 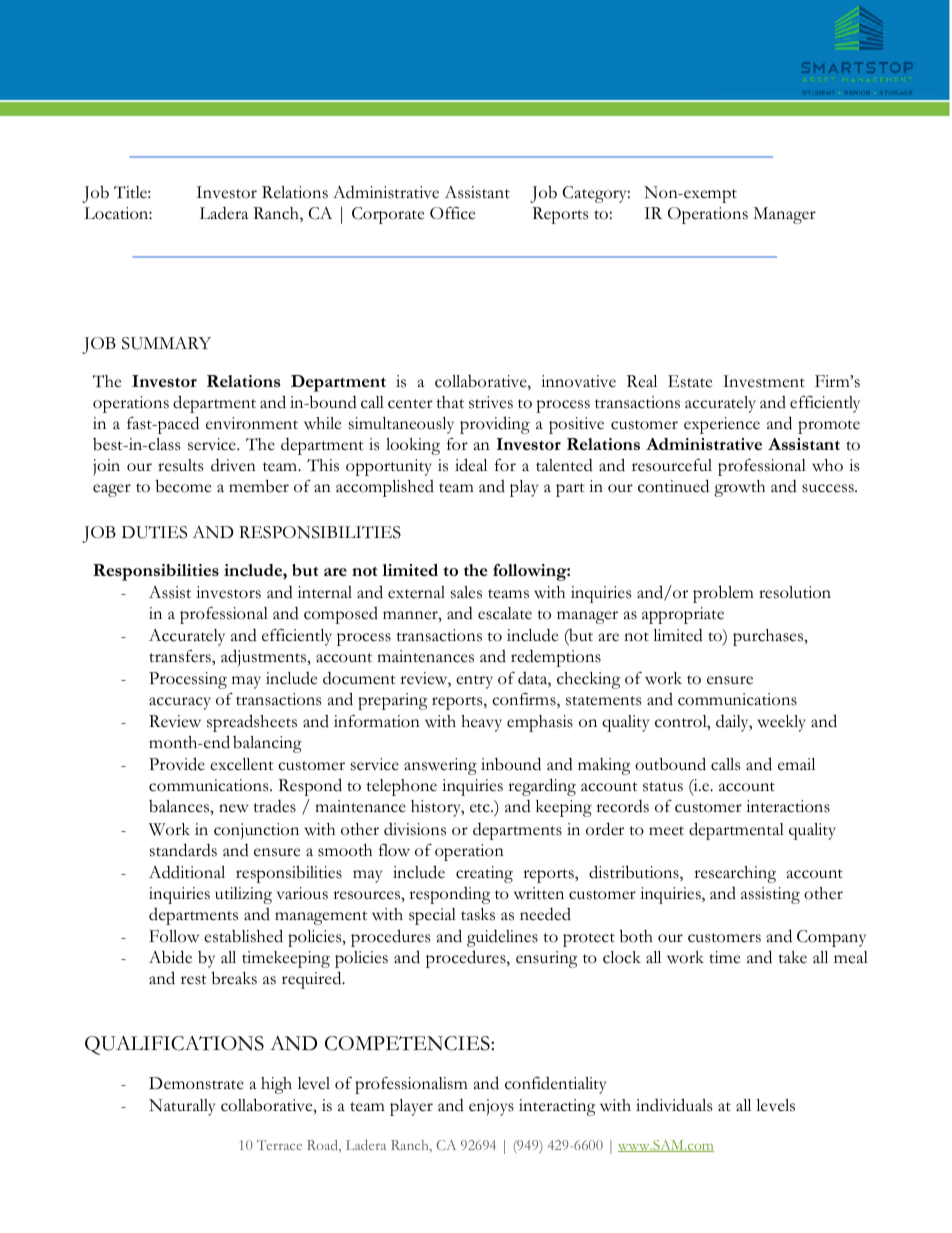 I want to click on Naturally, so click(x=182, y=1107).
